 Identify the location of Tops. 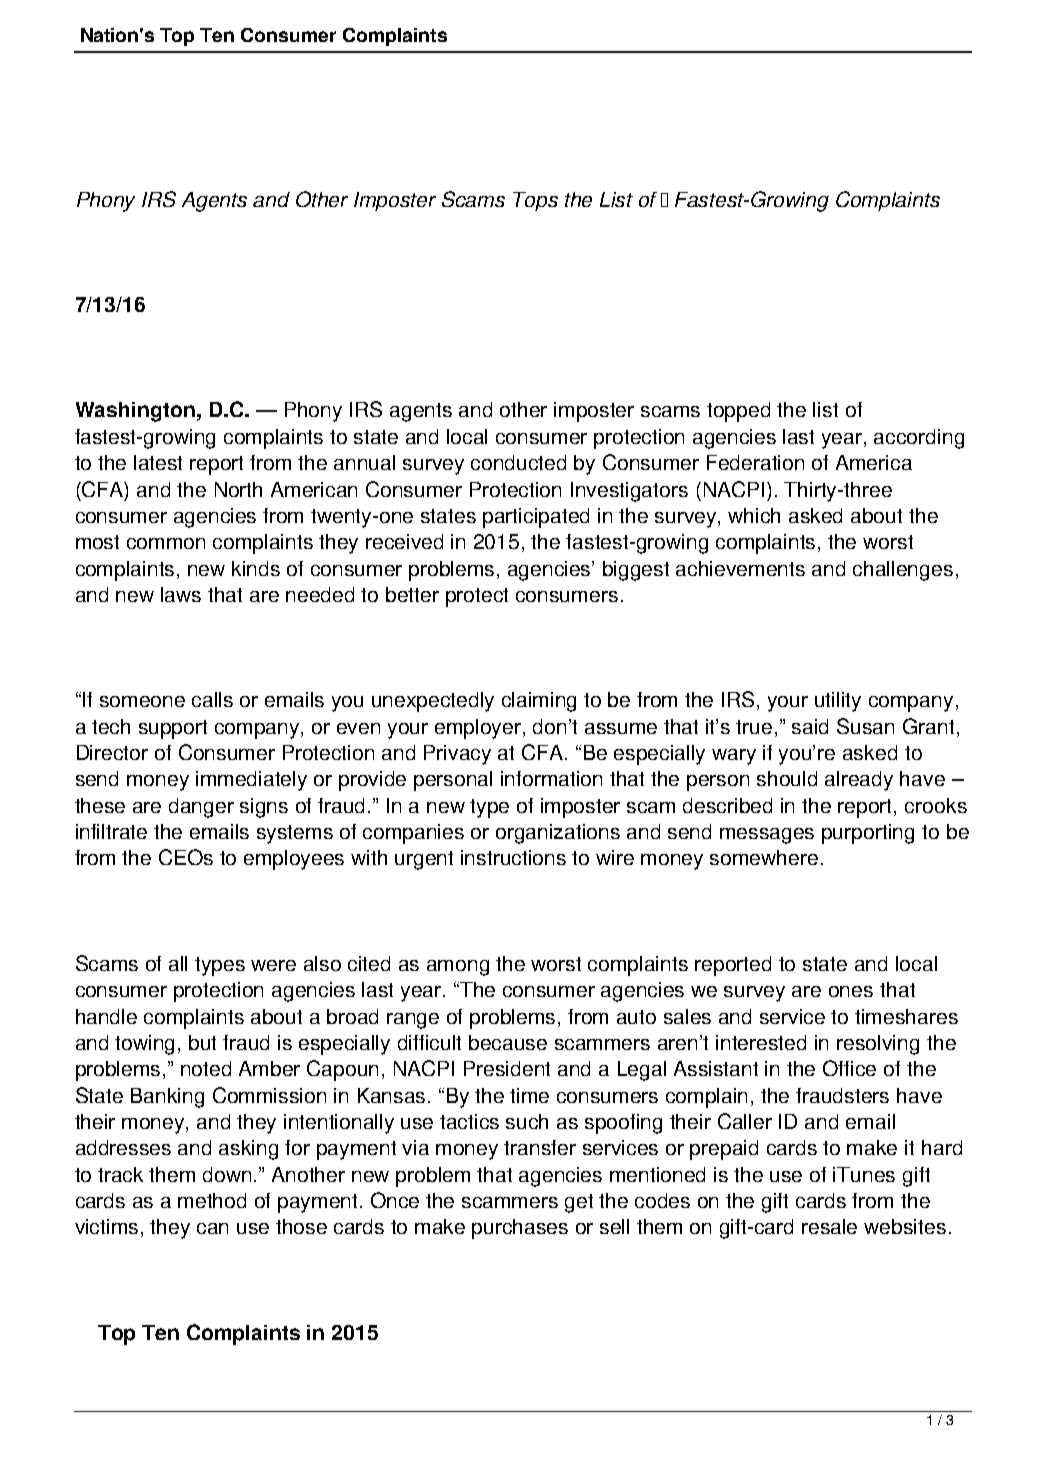
(535, 201).
